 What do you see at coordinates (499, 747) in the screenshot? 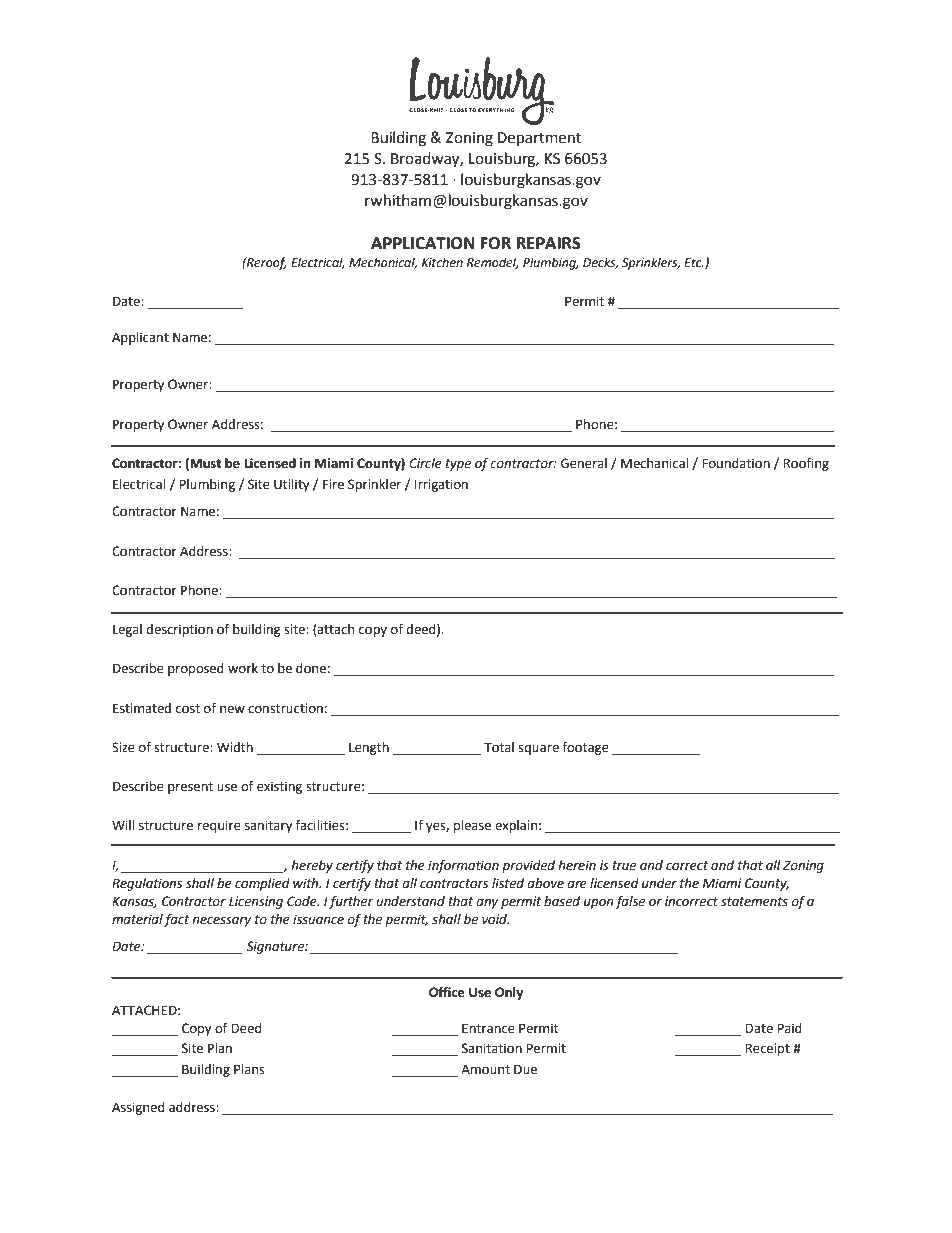
I see `Total` at bounding box center [499, 747].
